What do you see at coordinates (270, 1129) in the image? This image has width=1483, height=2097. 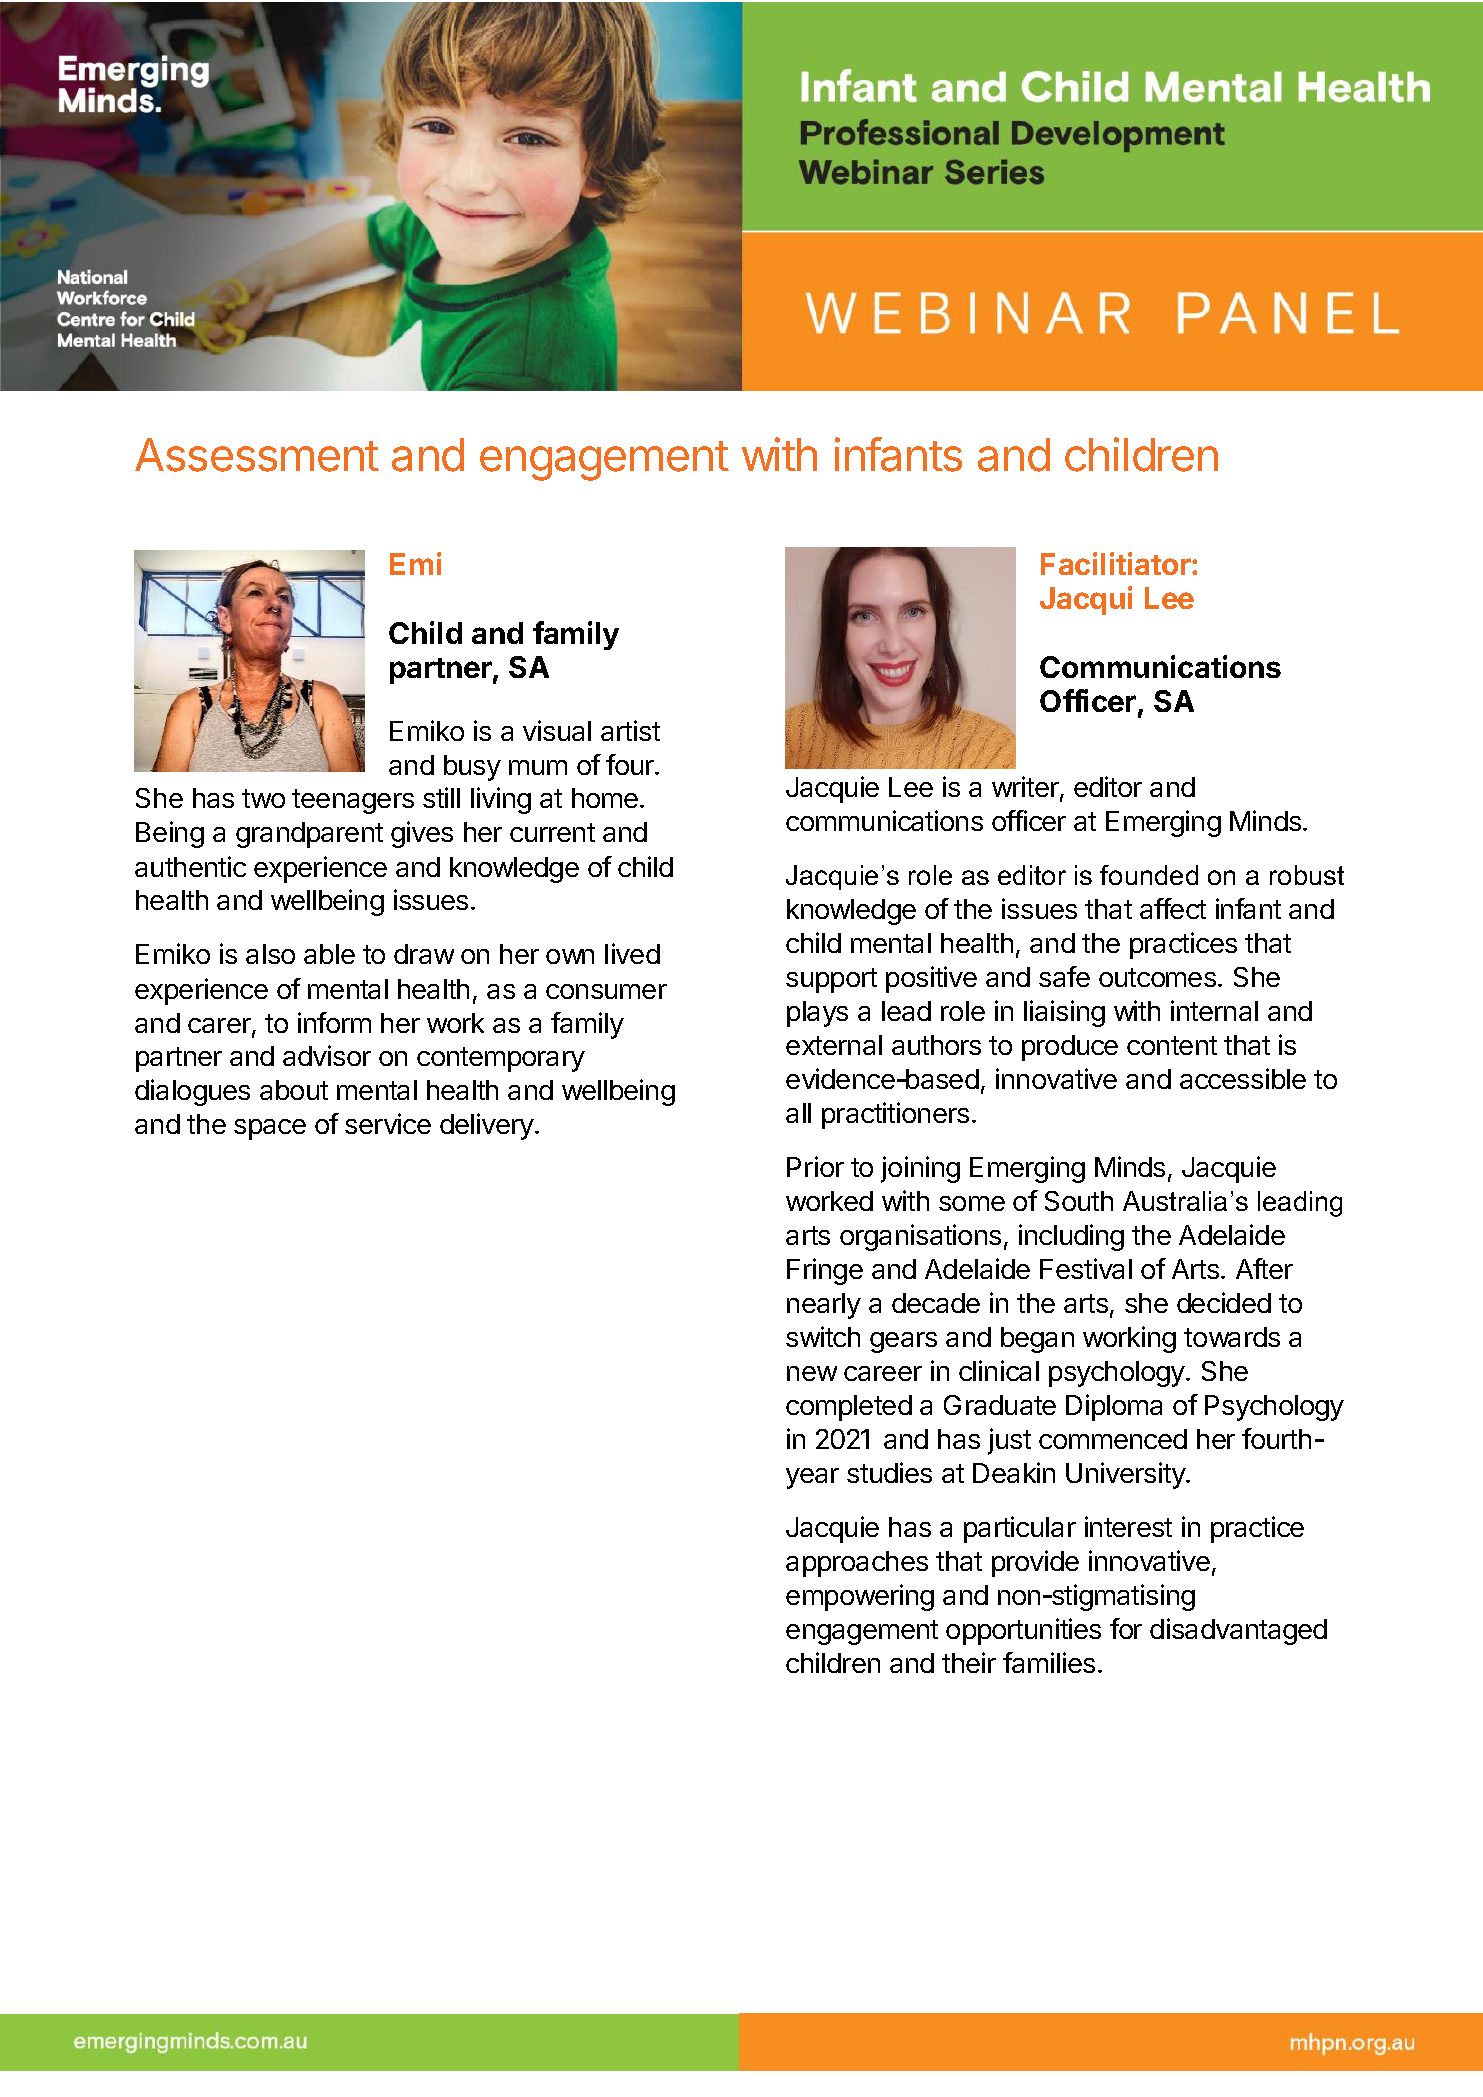 I see `space` at bounding box center [270, 1129].
